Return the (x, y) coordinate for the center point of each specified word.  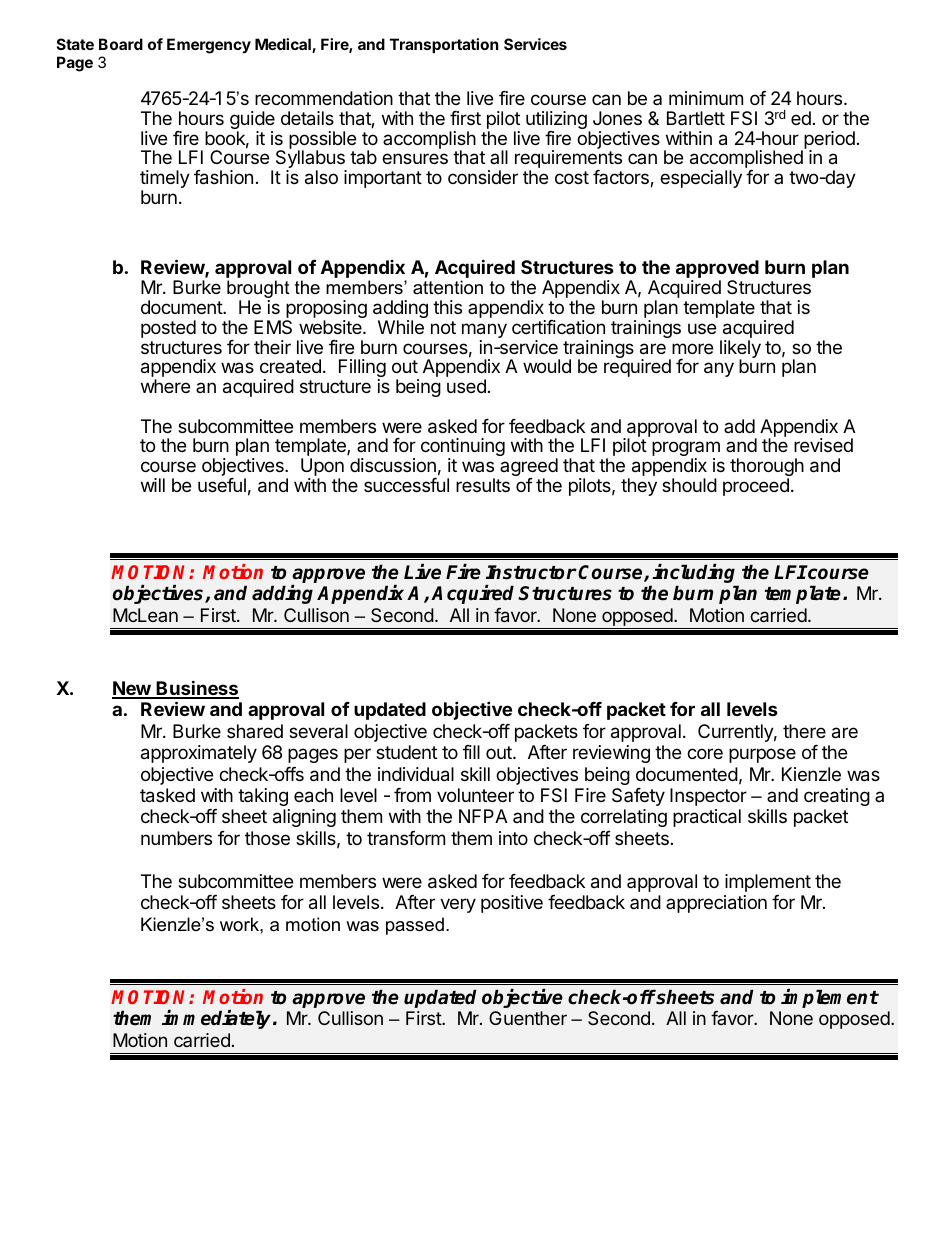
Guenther (528, 1018)
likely (740, 350)
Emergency (209, 46)
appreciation (716, 904)
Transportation (444, 45)
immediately (218, 1019)
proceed (756, 487)
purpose (762, 755)
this (447, 307)
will (153, 485)
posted (168, 329)
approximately (199, 754)
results (483, 485)
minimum (706, 98)
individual (416, 774)
